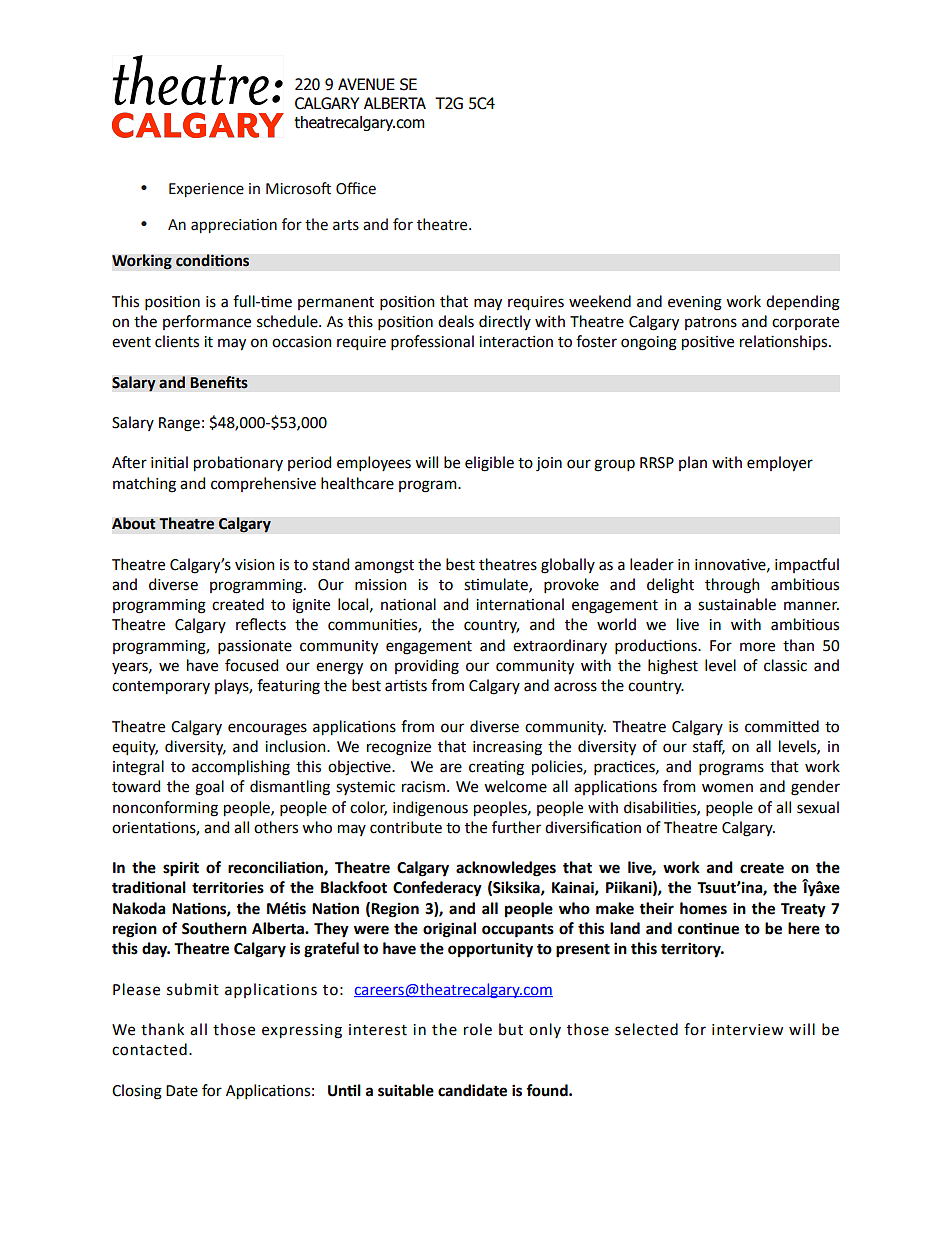 The height and width of the screenshot is (1233, 952). What do you see at coordinates (255, 565) in the screenshot?
I see `vision` at bounding box center [255, 565].
